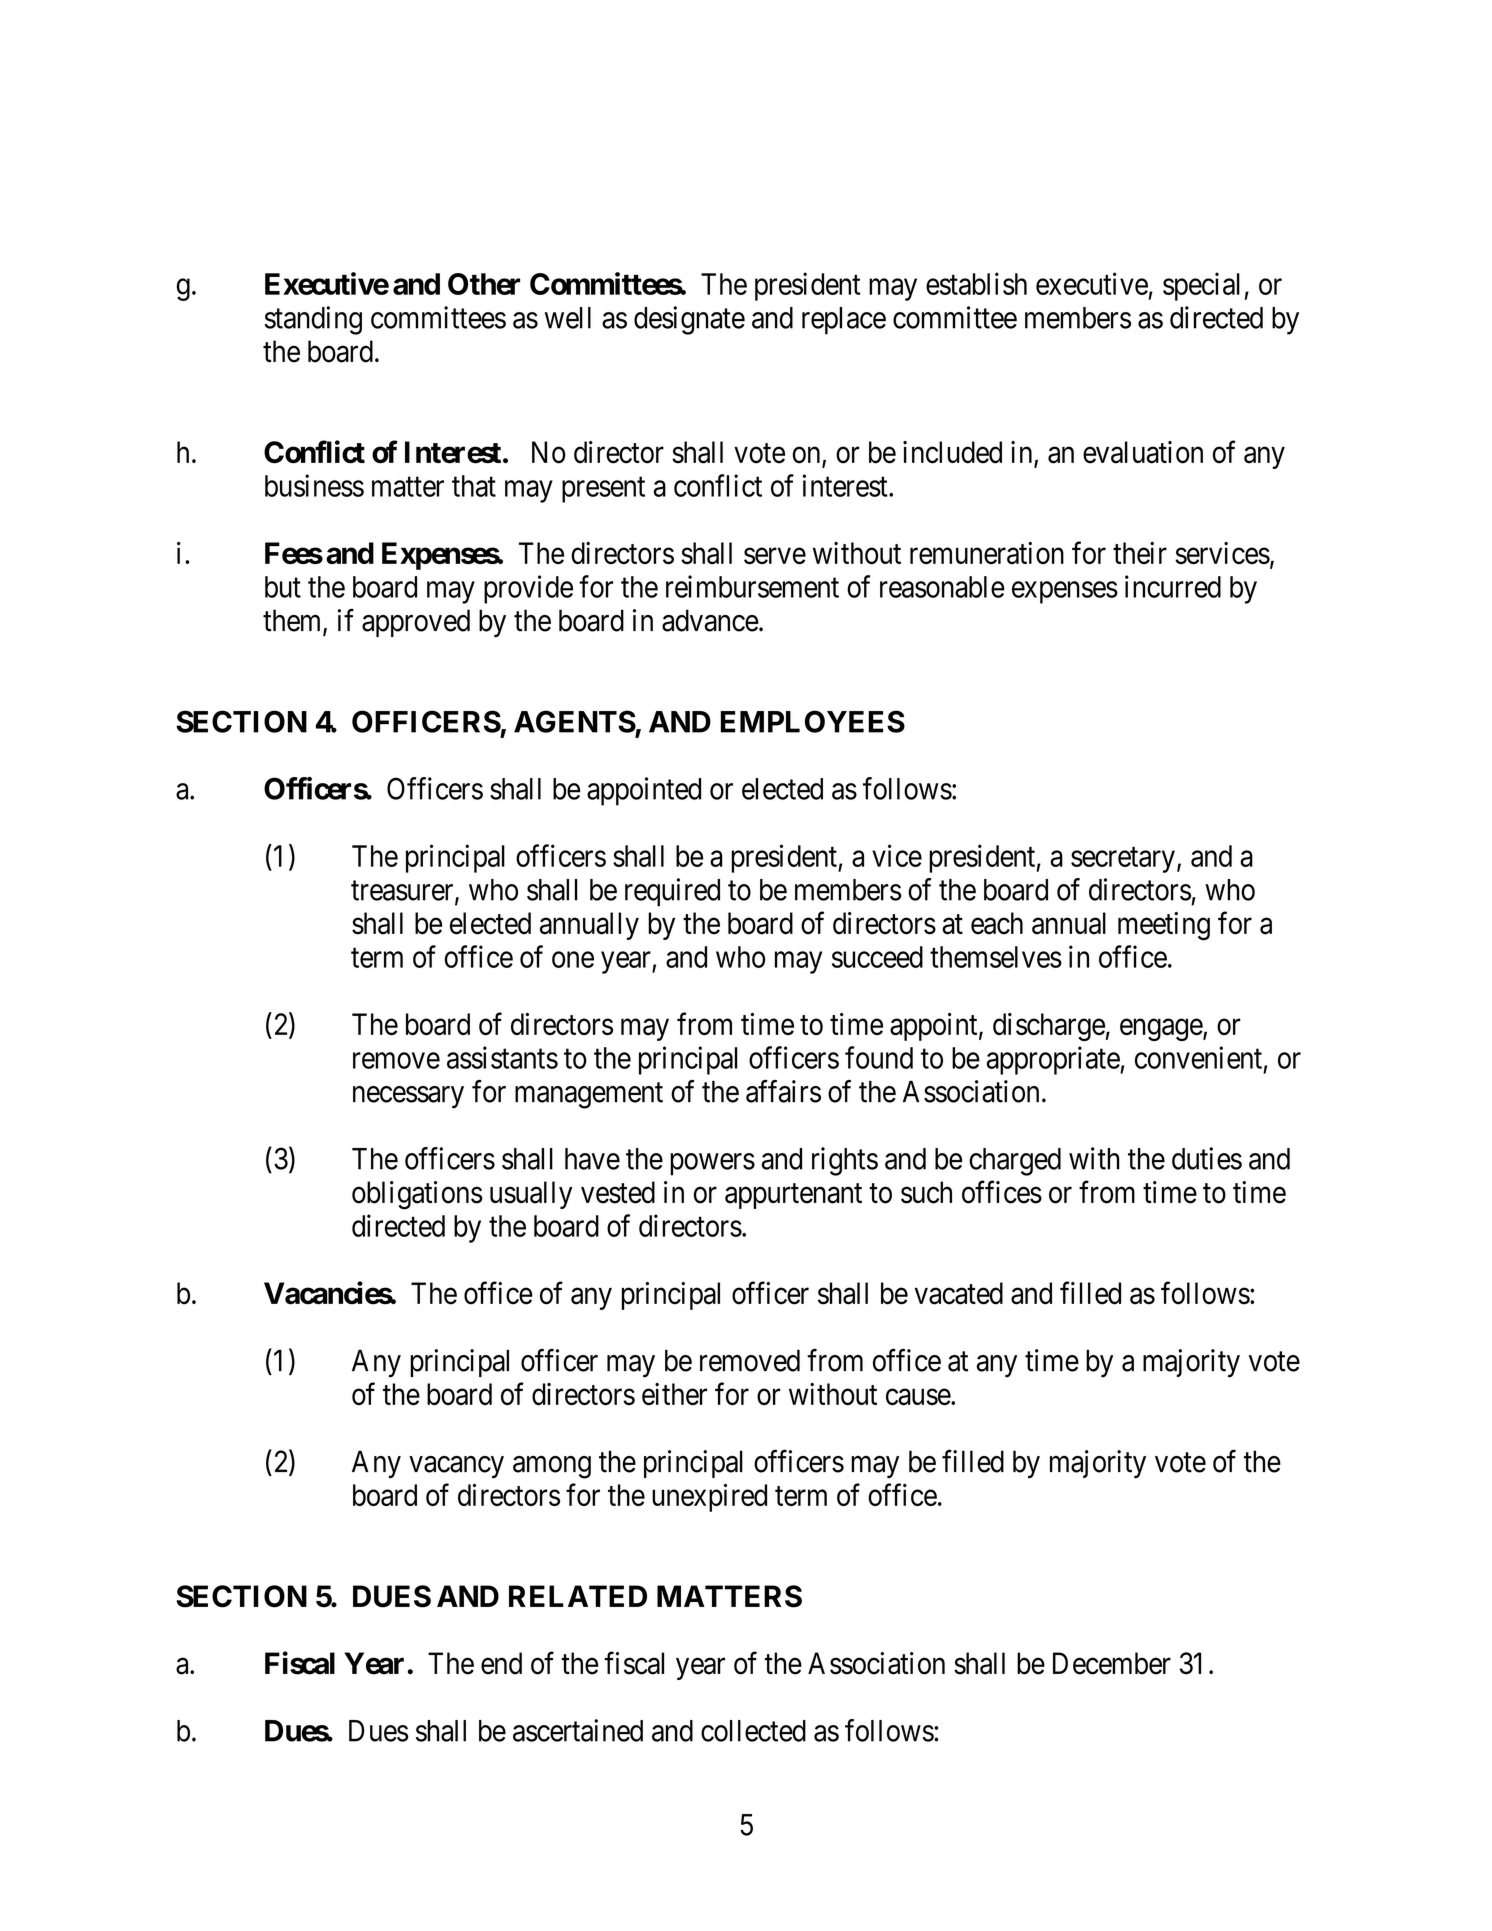  Describe the element at coordinates (313, 320) in the screenshot. I see `standing` at that location.
